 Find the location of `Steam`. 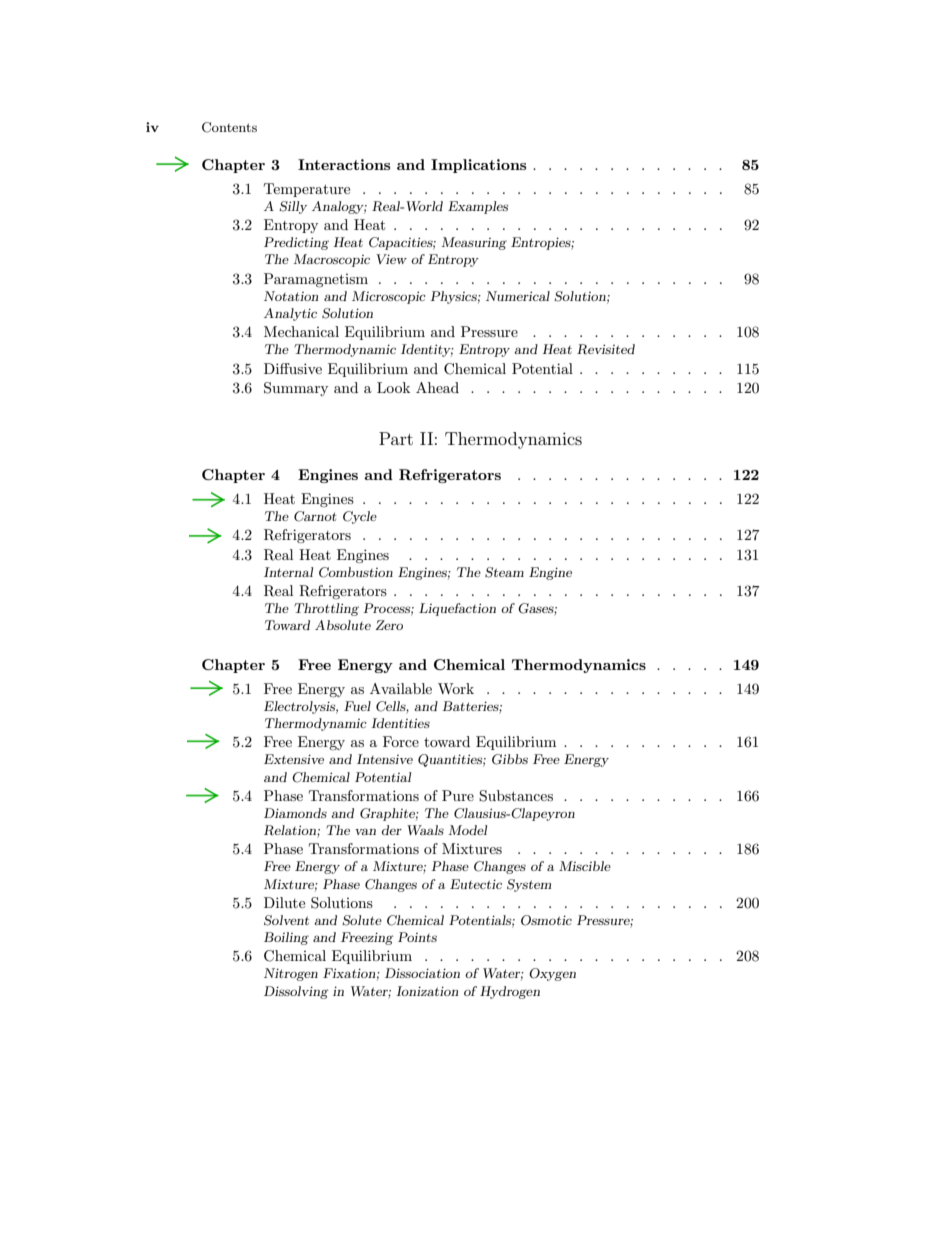

Steam is located at coordinates (504, 572).
